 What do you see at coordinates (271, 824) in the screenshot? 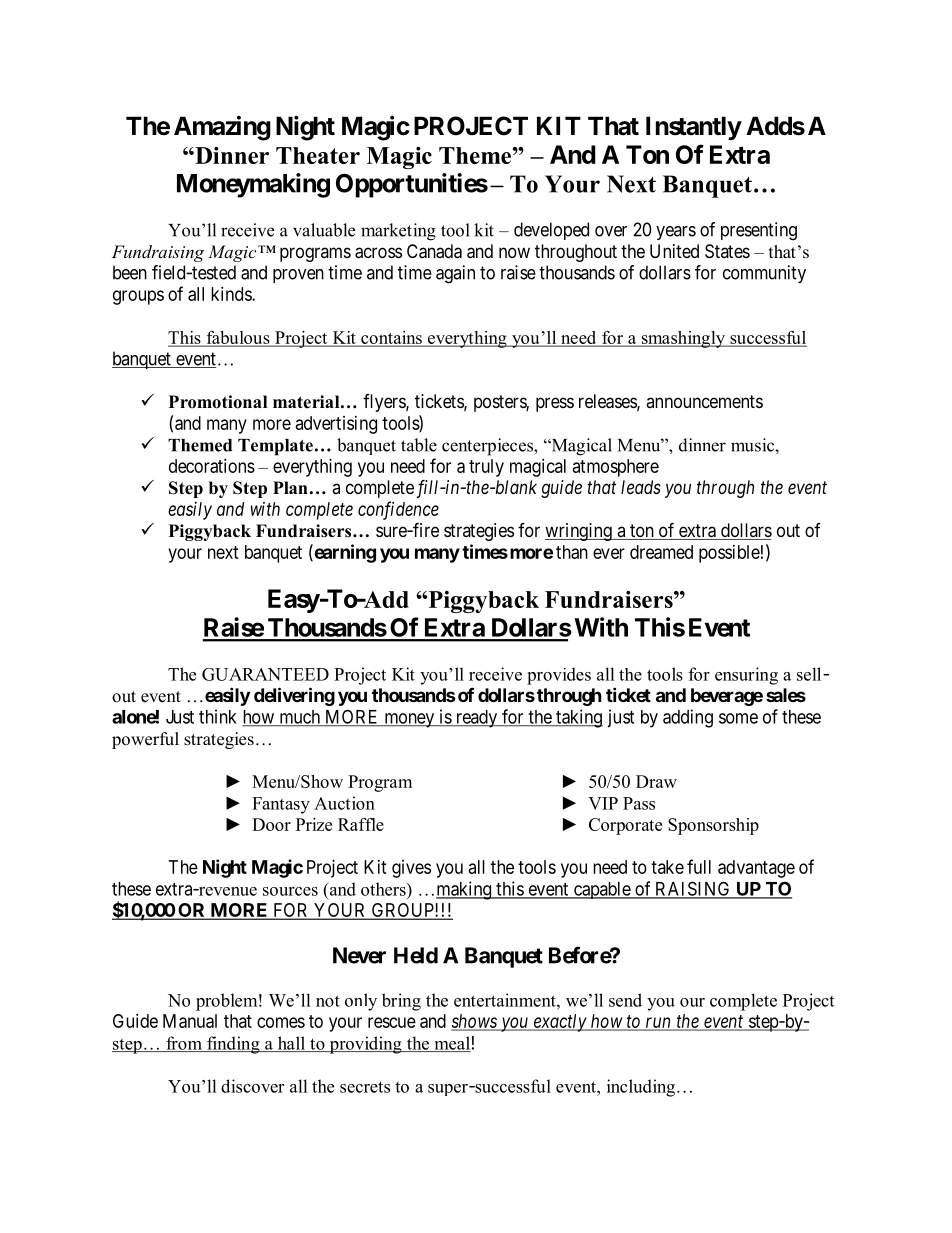
I see `Door` at bounding box center [271, 824].
